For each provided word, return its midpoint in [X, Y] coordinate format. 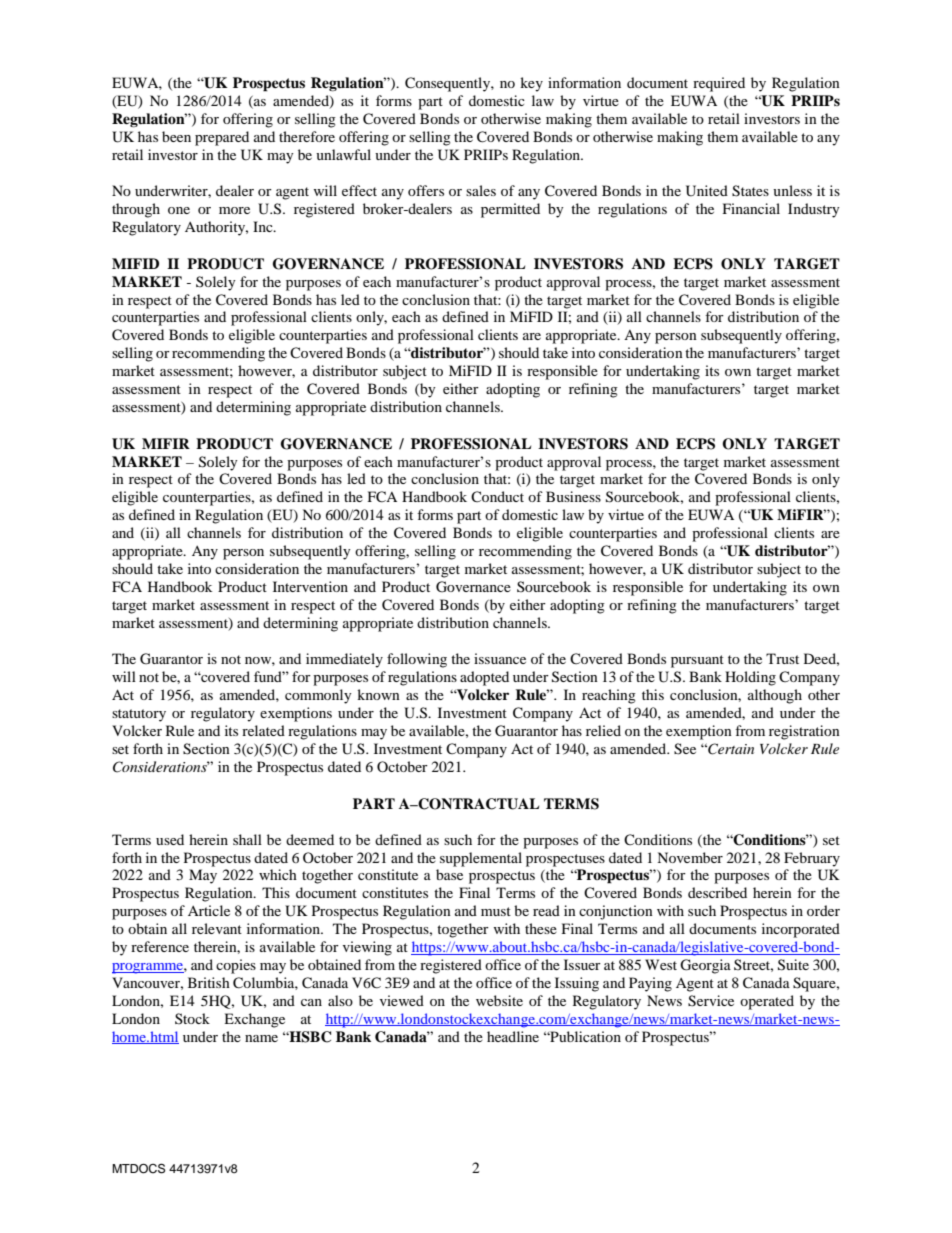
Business [573, 496]
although [775, 696]
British [209, 982]
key [531, 84]
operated [767, 1002]
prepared [222, 138]
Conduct [497, 496]
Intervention [310, 586]
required [719, 84]
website [499, 1000]
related [263, 730]
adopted [484, 678]
